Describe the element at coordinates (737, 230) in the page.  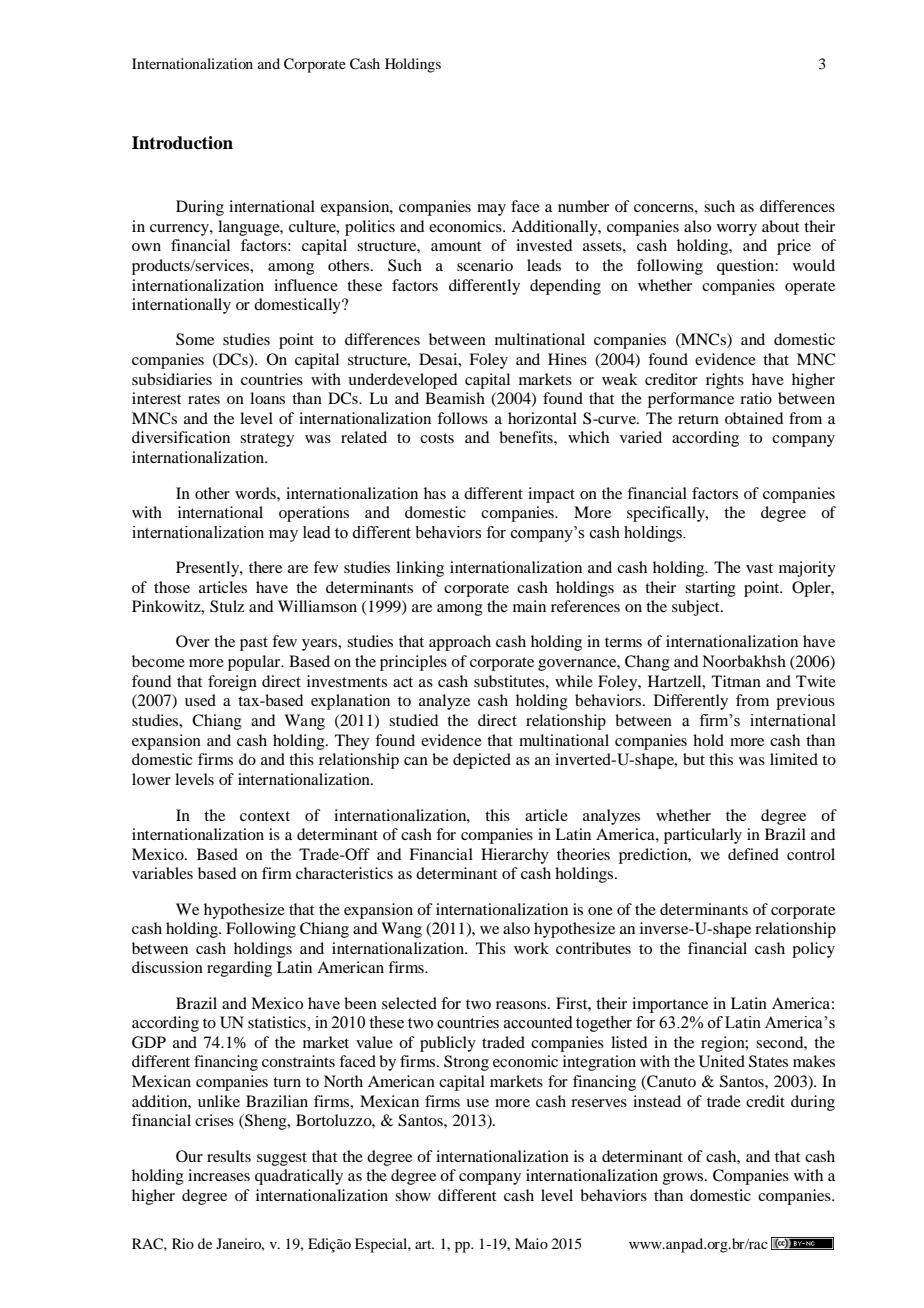
I see `worry` at that location.
